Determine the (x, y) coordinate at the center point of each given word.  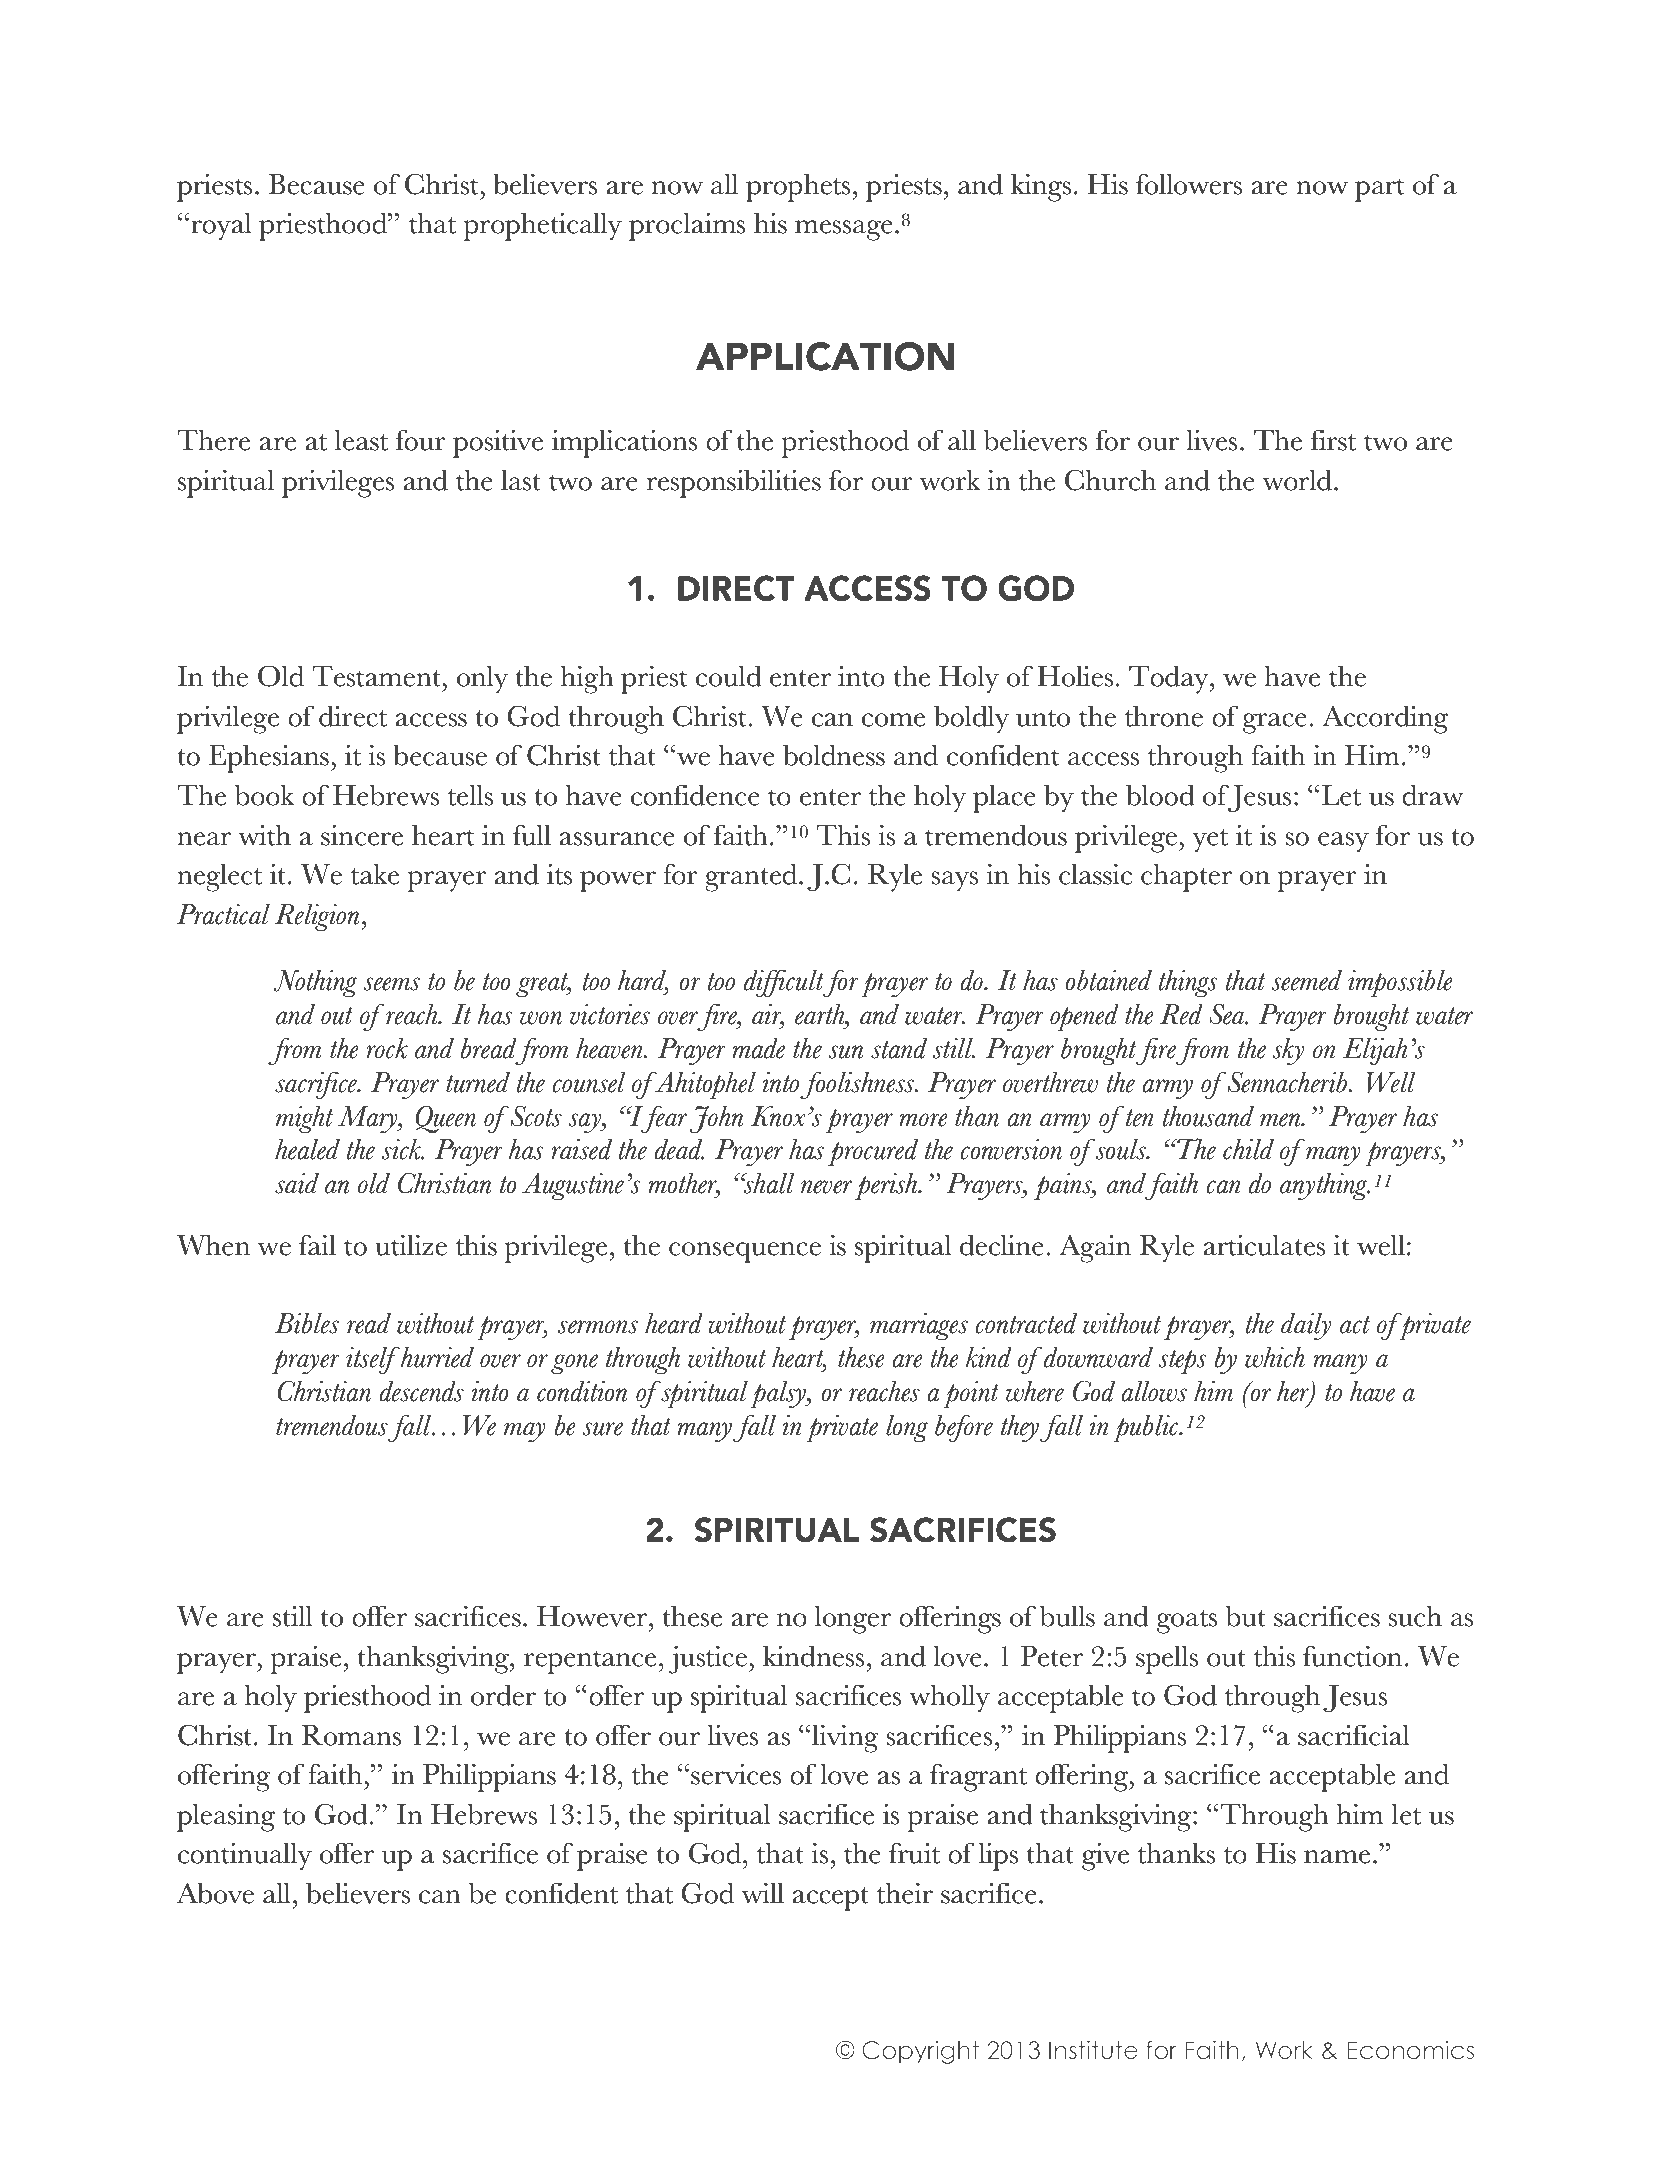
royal (221, 227)
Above (215, 1893)
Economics (1410, 2050)
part (1380, 190)
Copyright (920, 2052)
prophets (799, 188)
